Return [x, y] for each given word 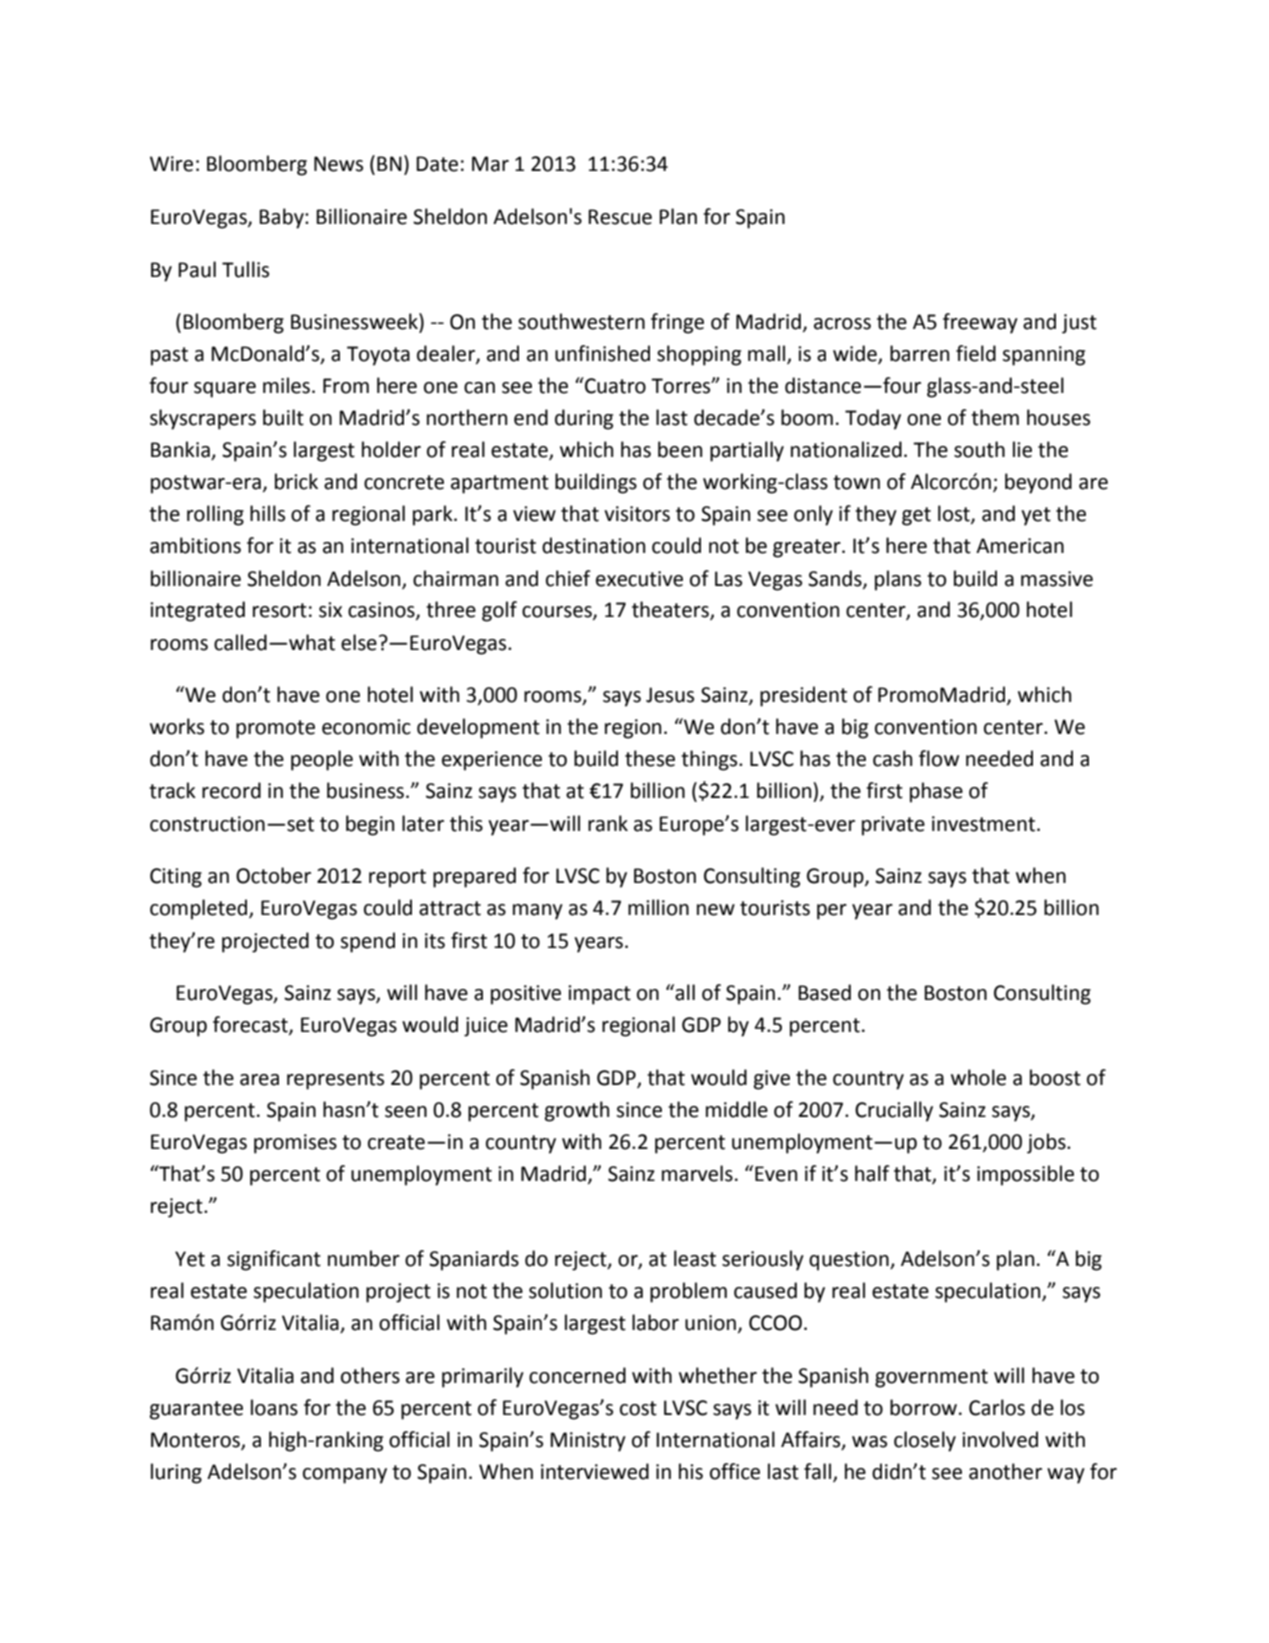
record [231, 790]
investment [983, 824]
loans [274, 1407]
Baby [282, 218]
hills [267, 513]
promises [295, 1144]
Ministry [588, 1442]
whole [978, 1077]
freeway [980, 323]
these [650, 758]
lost [955, 514]
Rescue [620, 217]
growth [577, 1111]
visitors [637, 514]
